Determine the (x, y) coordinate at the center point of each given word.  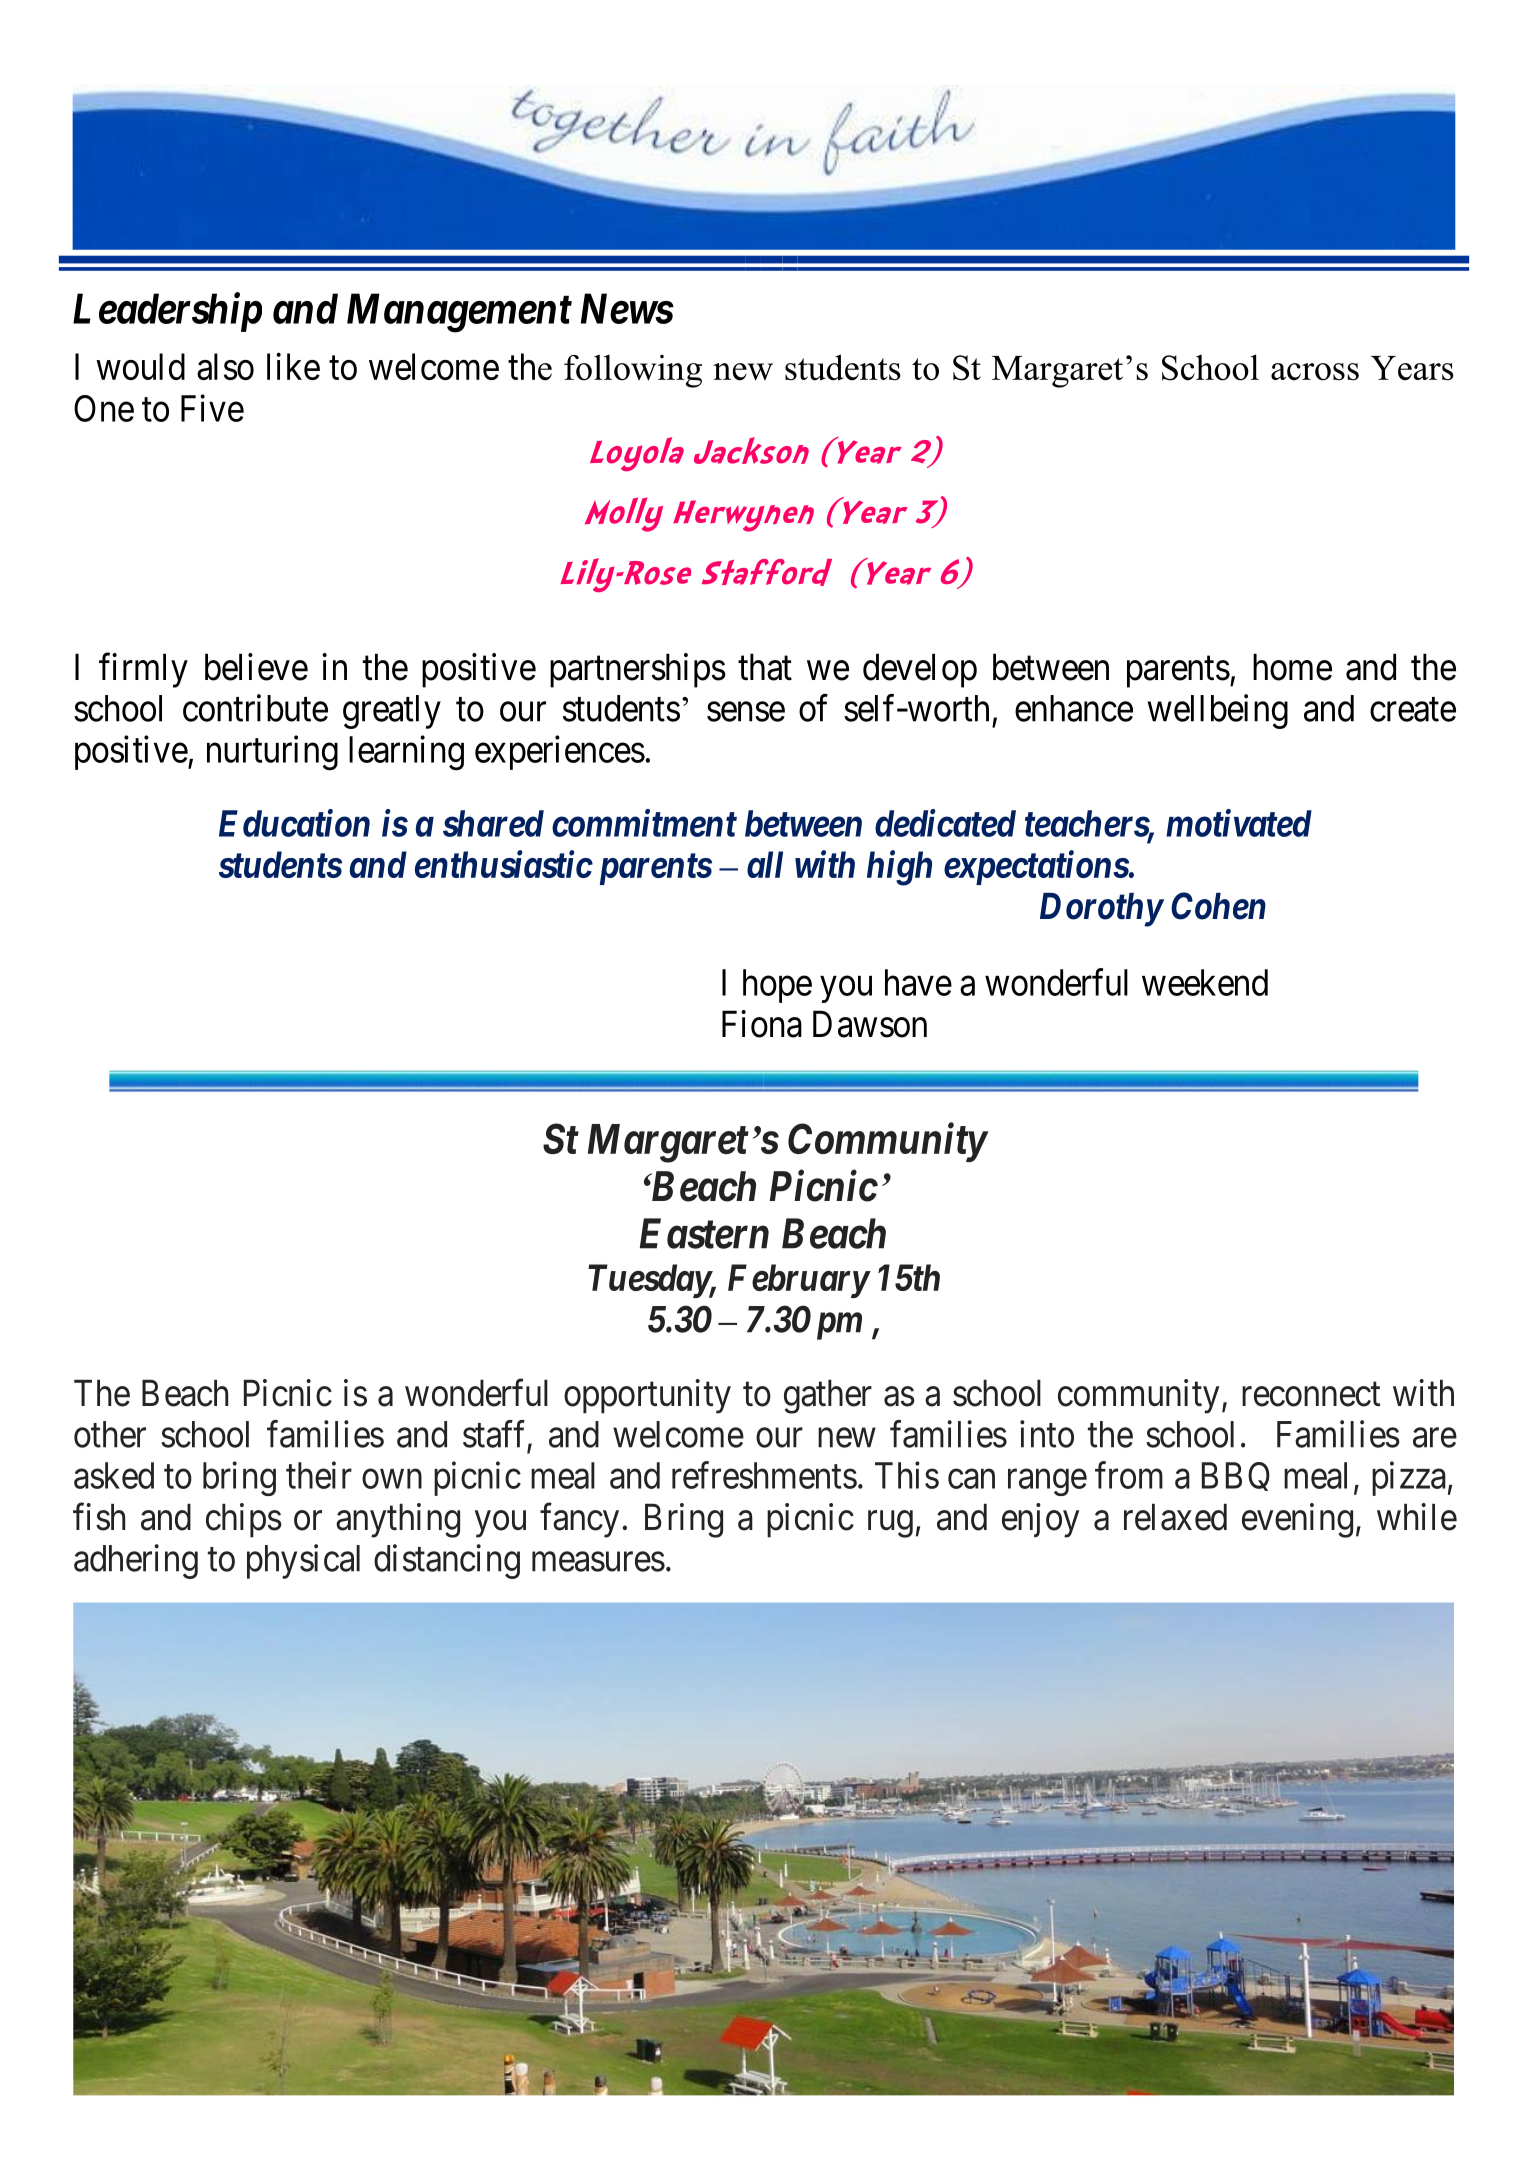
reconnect (1311, 1395)
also (225, 366)
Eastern (704, 1233)
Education (294, 823)
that (765, 667)
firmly (143, 670)
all (765, 864)
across (1315, 372)
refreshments (764, 1475)
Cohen (1218, 906)
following (633, 371)
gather (828, 1397)
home (1292, 667)
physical (303, 1561)
